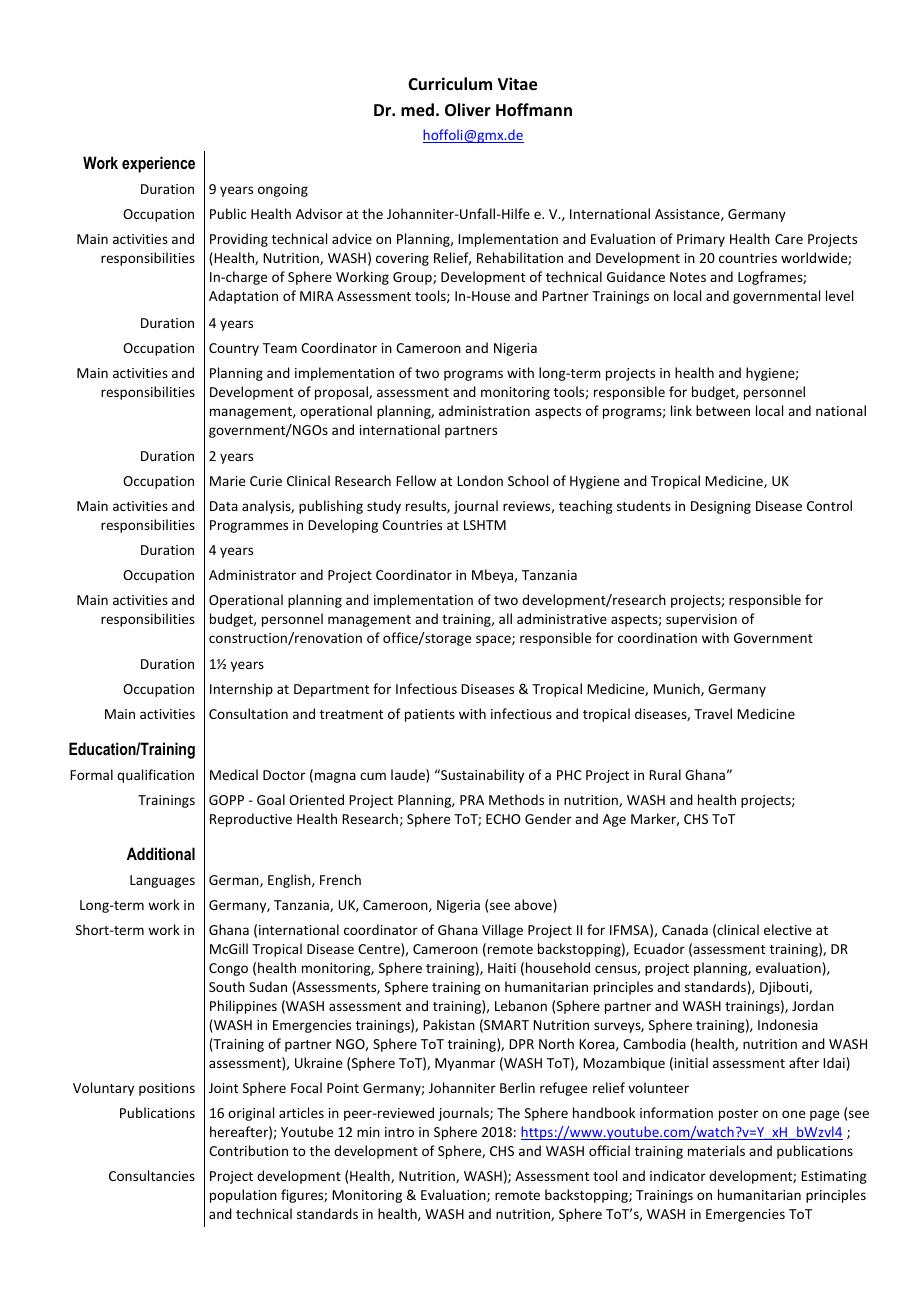 The height and width of the page is (1308, 924). I want to click on Consultancies, so click(152, 1175).
